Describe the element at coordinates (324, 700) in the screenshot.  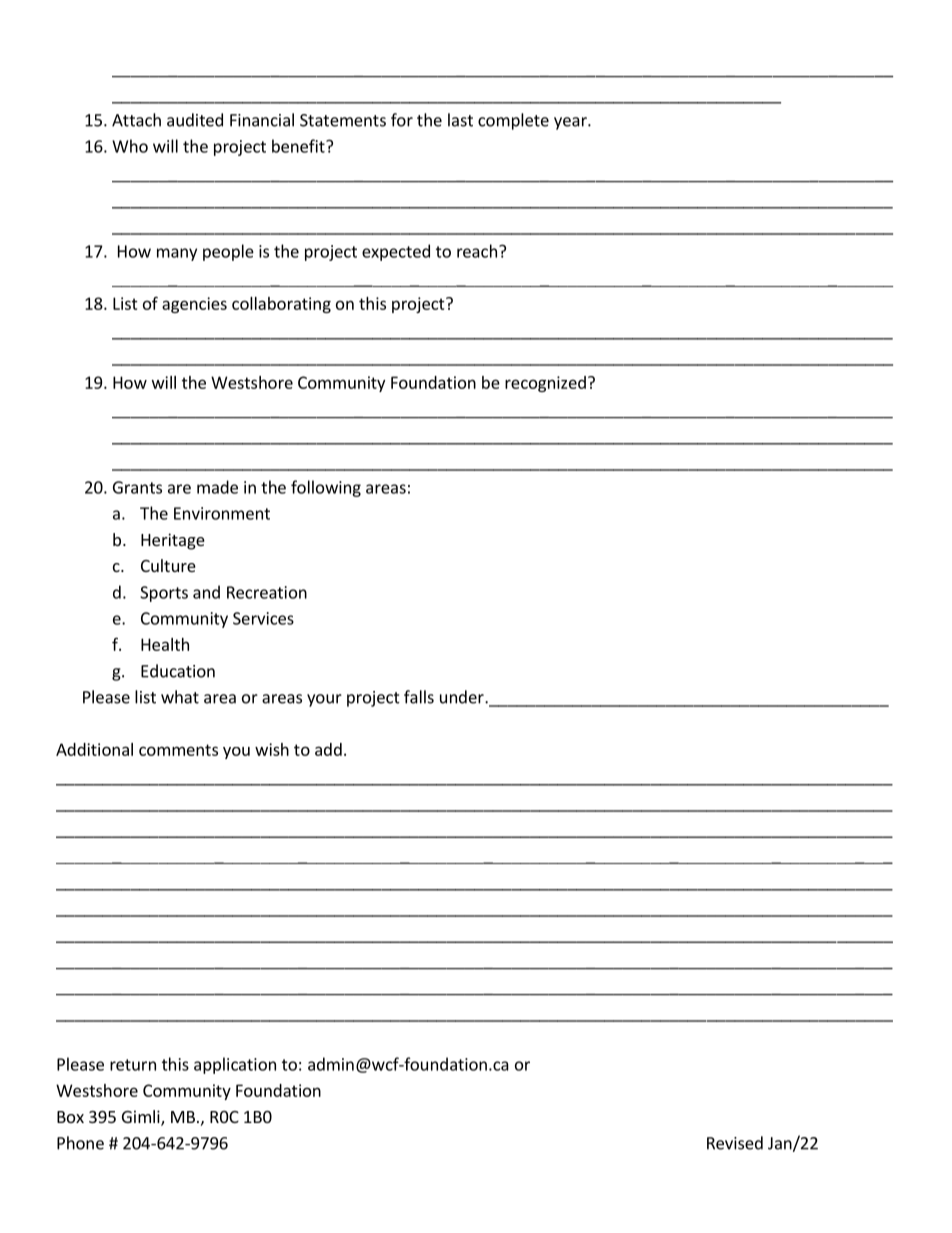
I see `your` at that location.
